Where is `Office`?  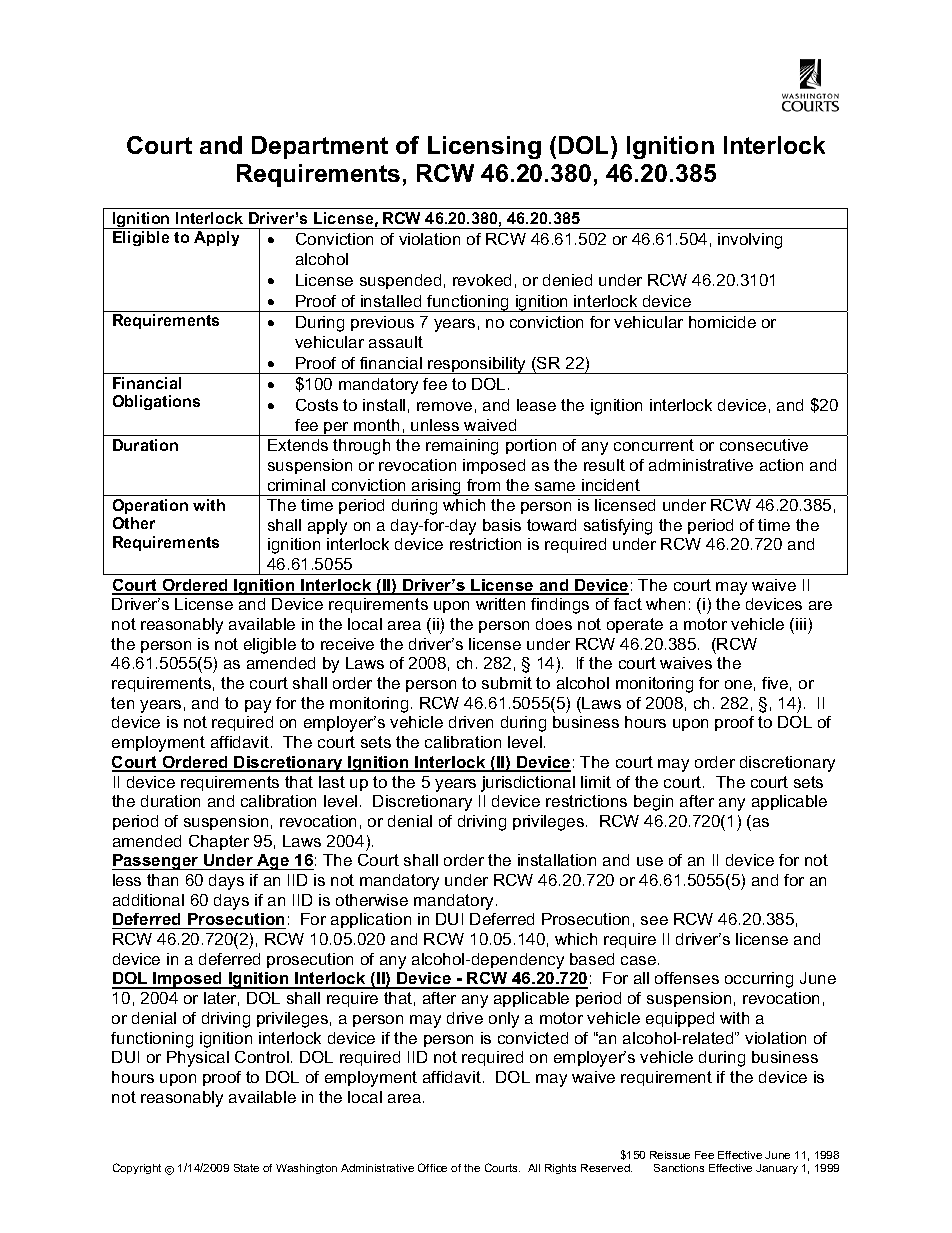 Office is located at coordinates (432, 1167).
